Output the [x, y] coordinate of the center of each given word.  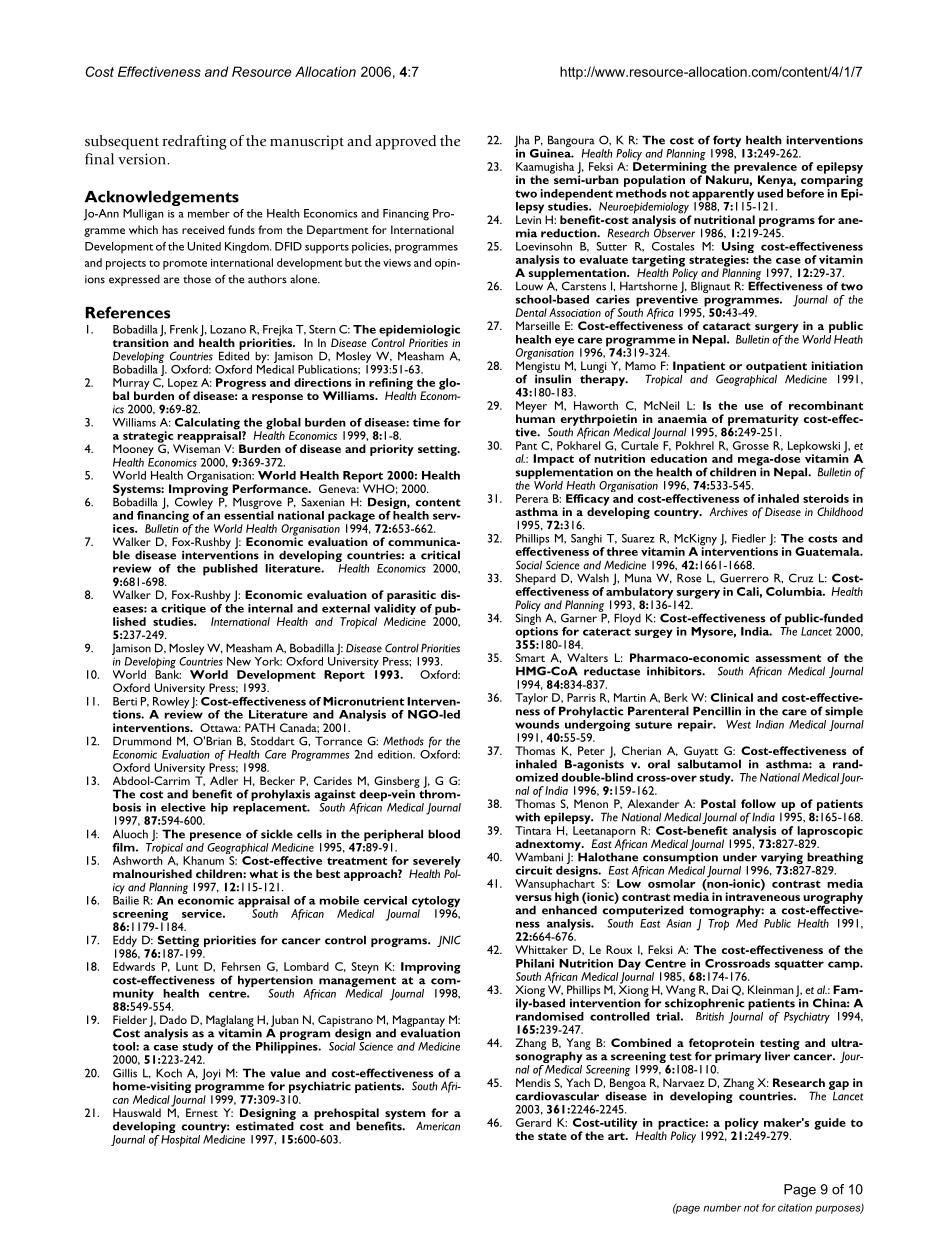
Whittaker [541, 949]
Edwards [134, 966]
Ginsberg [397, 783]
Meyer [531, 408]
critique [183, 611]
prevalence [765, 169]
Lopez [184, 385]
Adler [224, 780]
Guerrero [744, 578]
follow [758, 803]
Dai [720, 989]
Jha [522, 142]
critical [440, 555]
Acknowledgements [162, 198]
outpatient [776, 368]
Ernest [202, 1112]
